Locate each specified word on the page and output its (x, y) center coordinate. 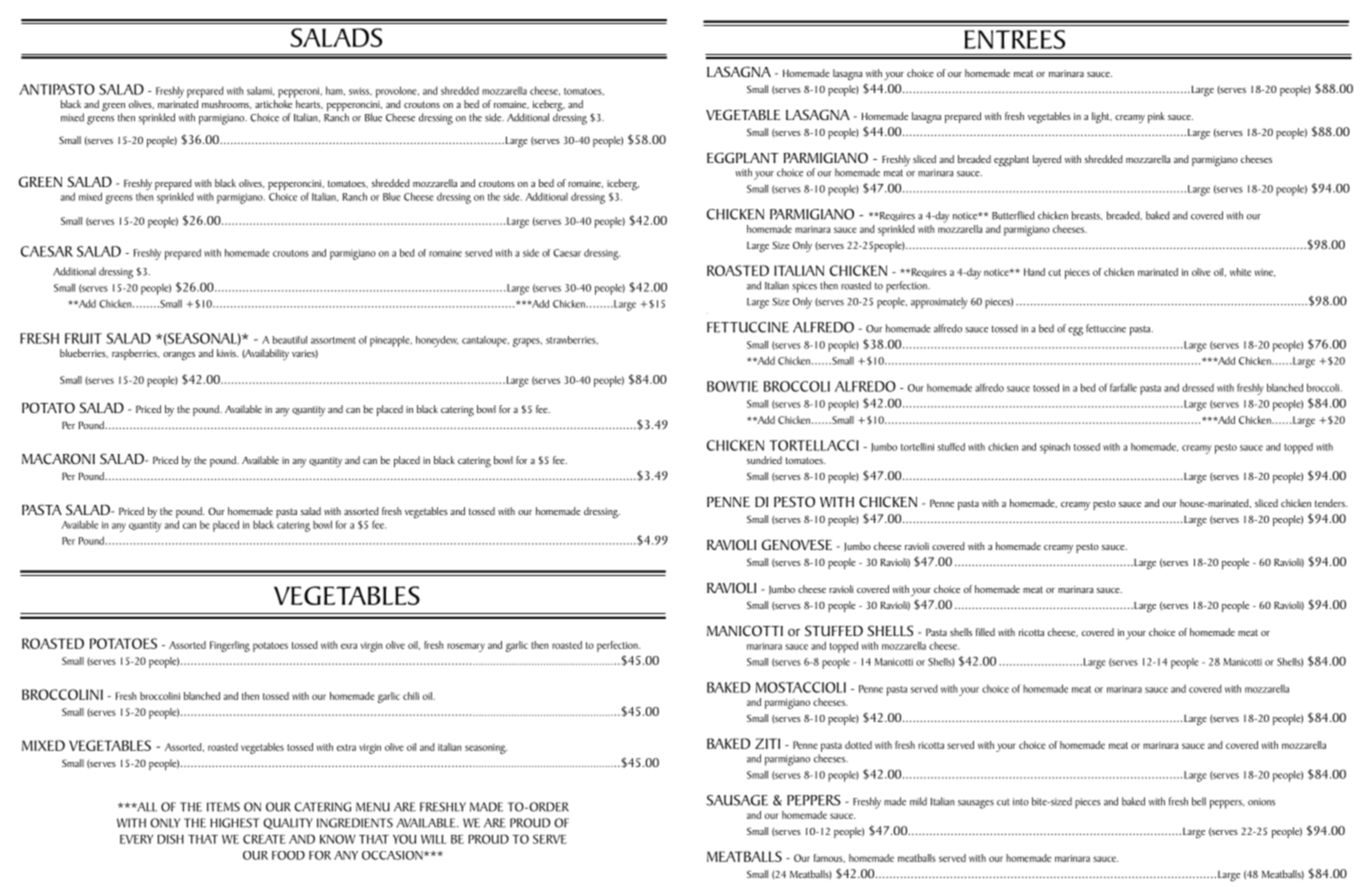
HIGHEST (235, 823)
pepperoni (300, 92)
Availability (265, 354)
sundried (764, 460)
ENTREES (1014, 39)
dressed (1198, 387)
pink (1156, 117)
